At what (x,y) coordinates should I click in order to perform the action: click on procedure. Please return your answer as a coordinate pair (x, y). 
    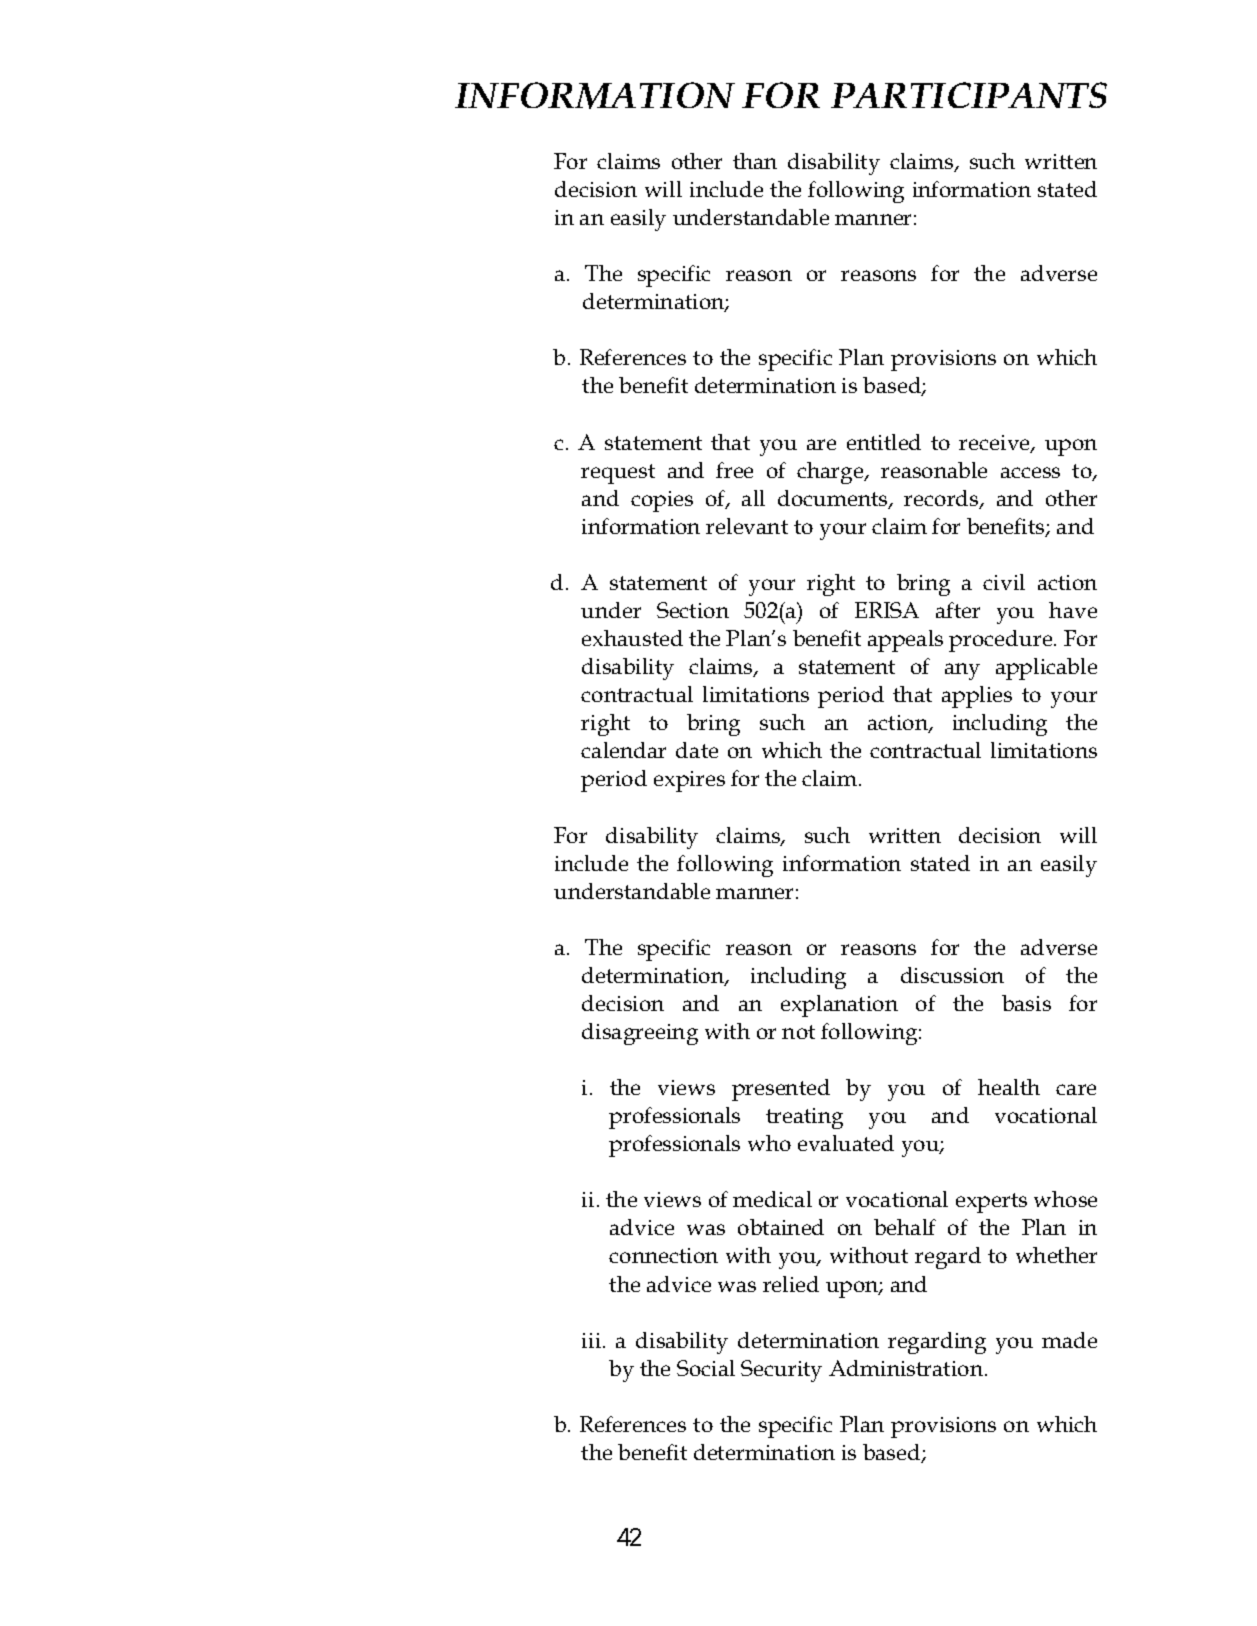
    Looking at the image, I should click on (1002, 641).
